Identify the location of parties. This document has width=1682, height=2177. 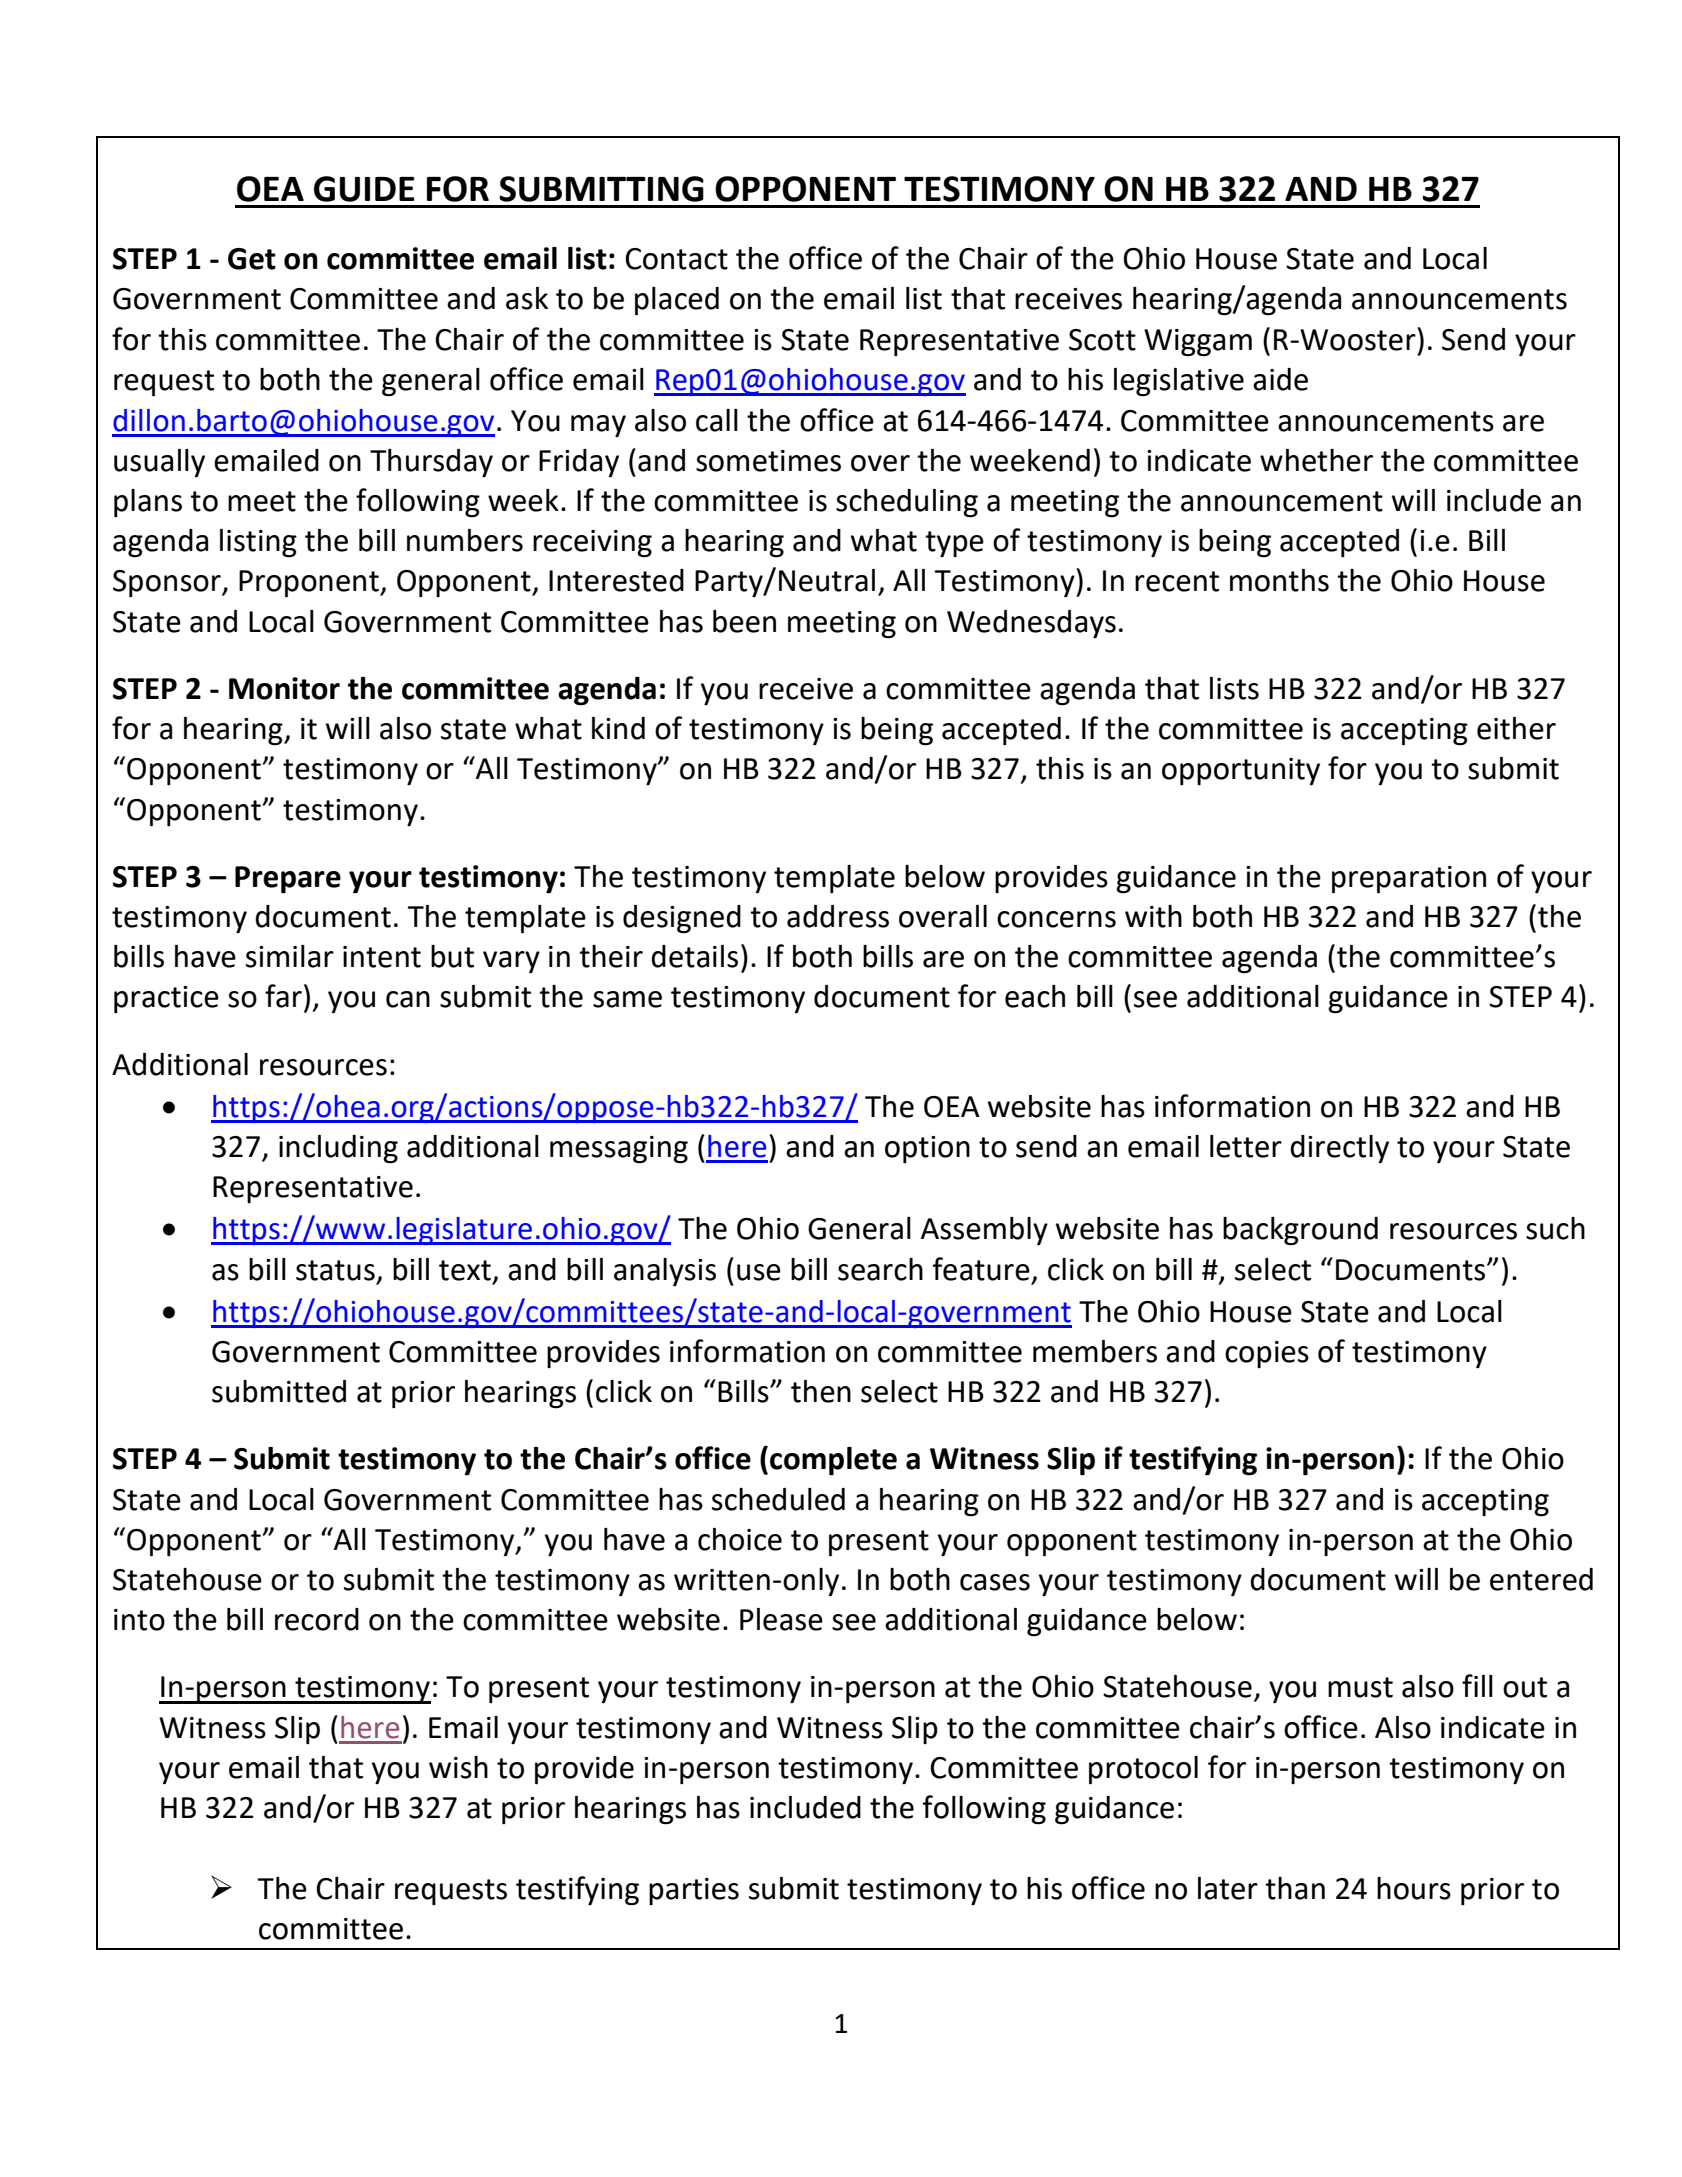
(694, 1891).
